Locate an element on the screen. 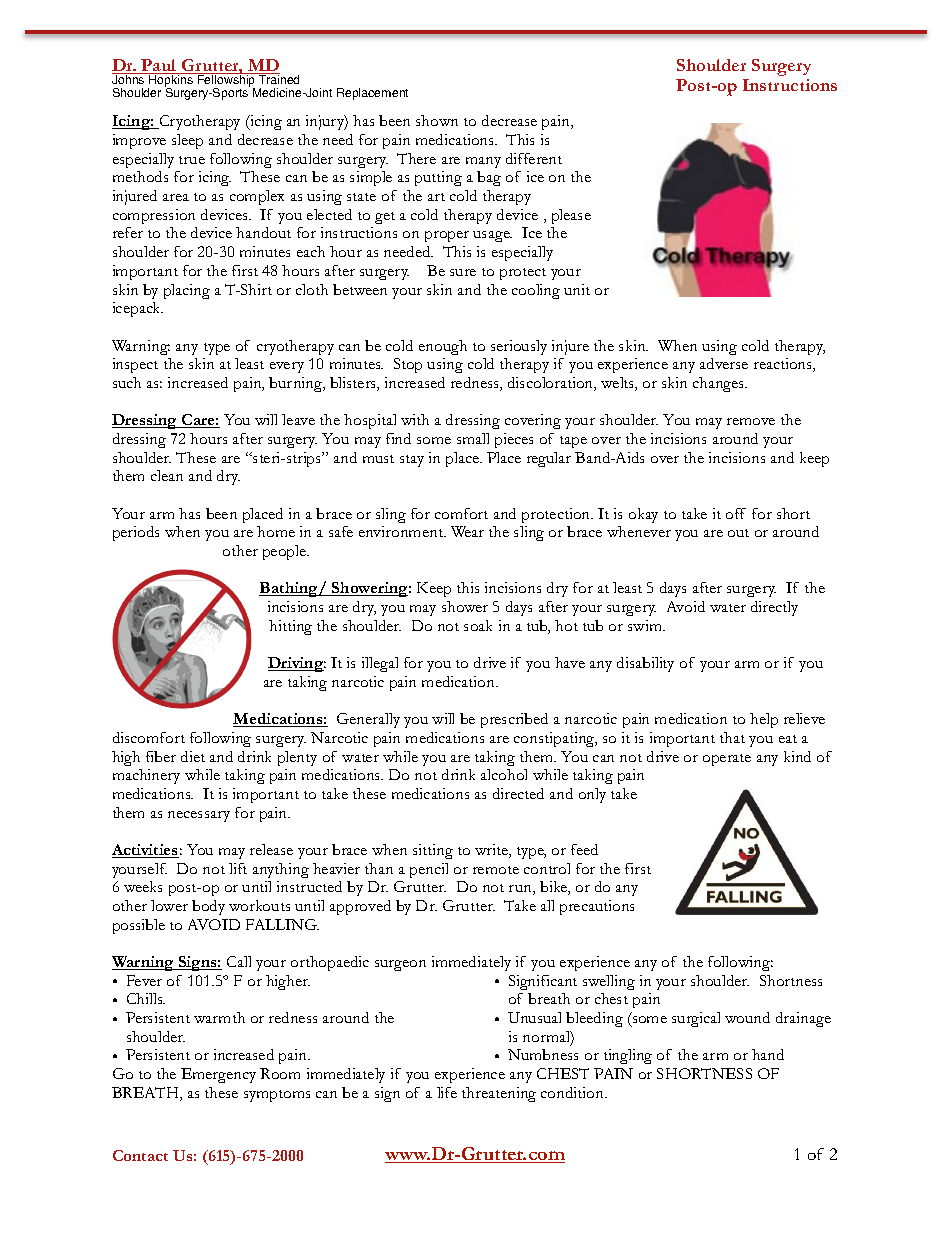 The height and width of the screenshot is (1233, 952). life is located at coordinates (447, 1092).
